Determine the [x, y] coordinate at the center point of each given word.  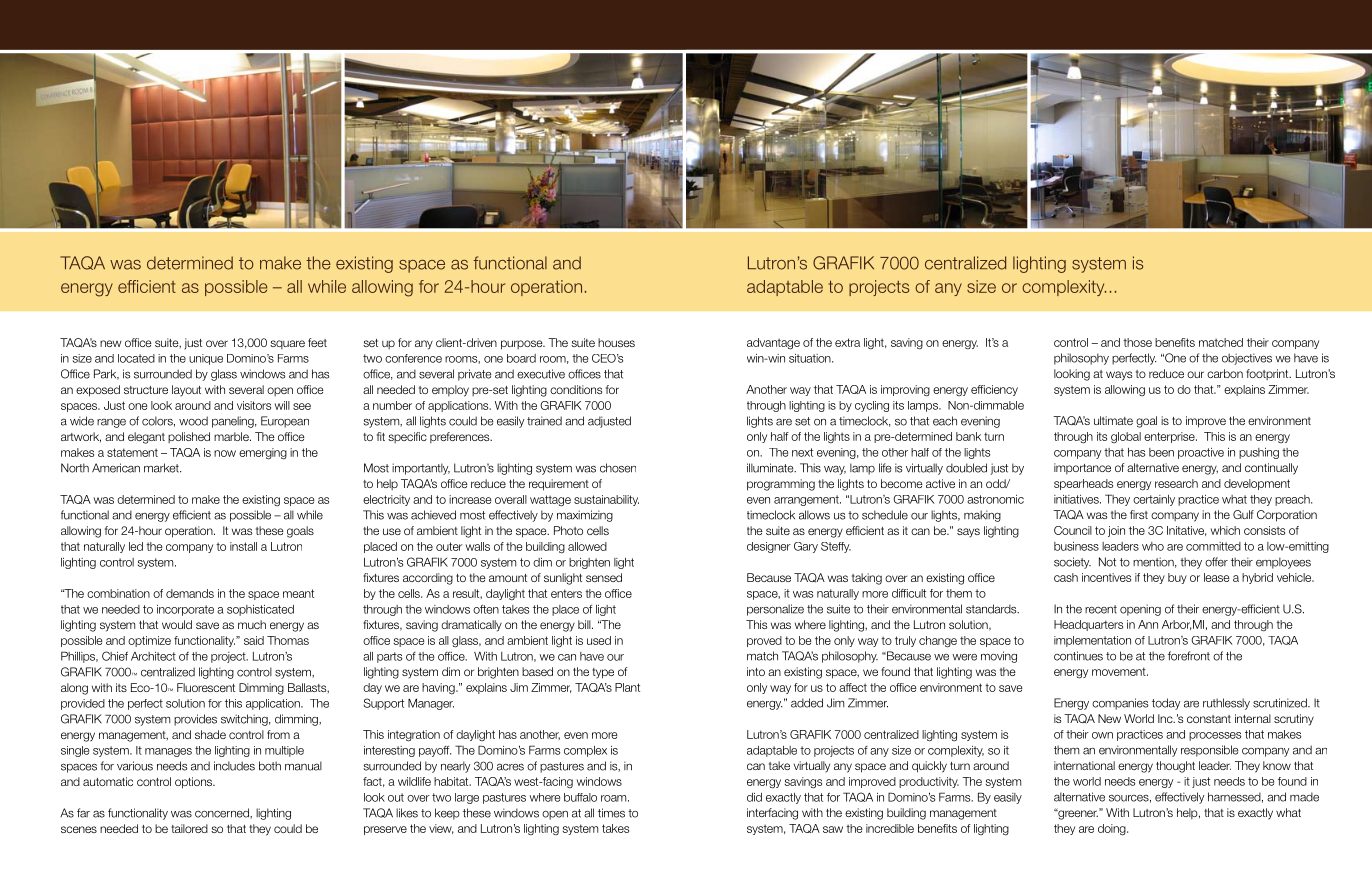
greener [1077, 814]
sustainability [606, 500]
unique [206, 359]
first [1139, 514]
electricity [386, 500]
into [756, 671]
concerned [223, 813]
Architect [153, 656]
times [611, 813]
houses [616, 342]
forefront [1189, 656]
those [1137, 342]
